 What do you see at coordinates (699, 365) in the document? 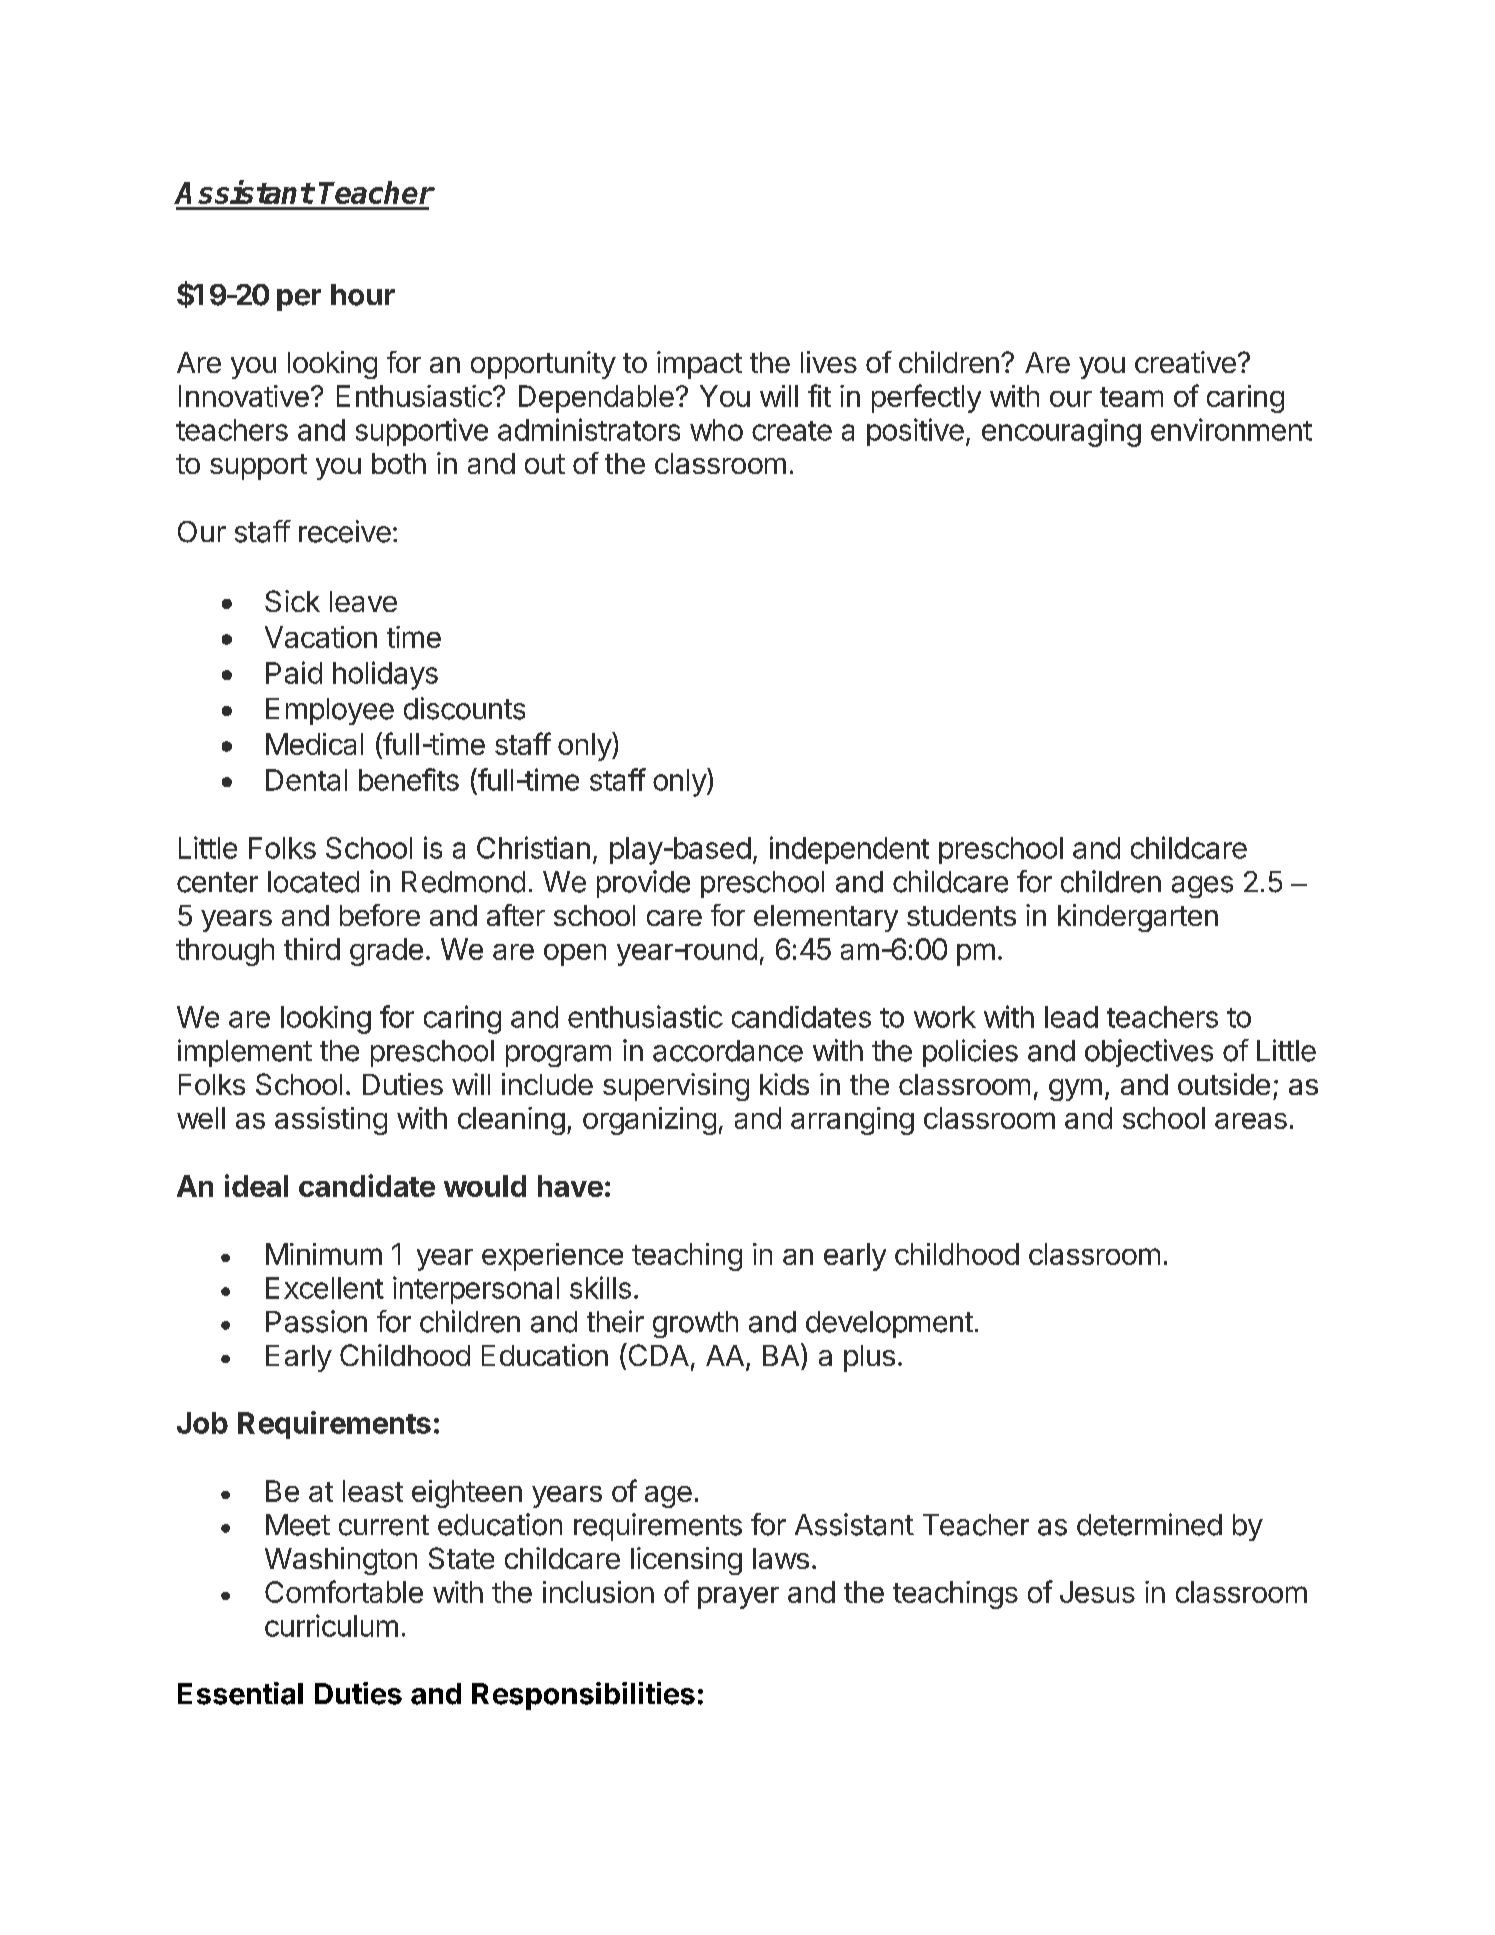
I see `impact` at bounding box center [699, 365].
